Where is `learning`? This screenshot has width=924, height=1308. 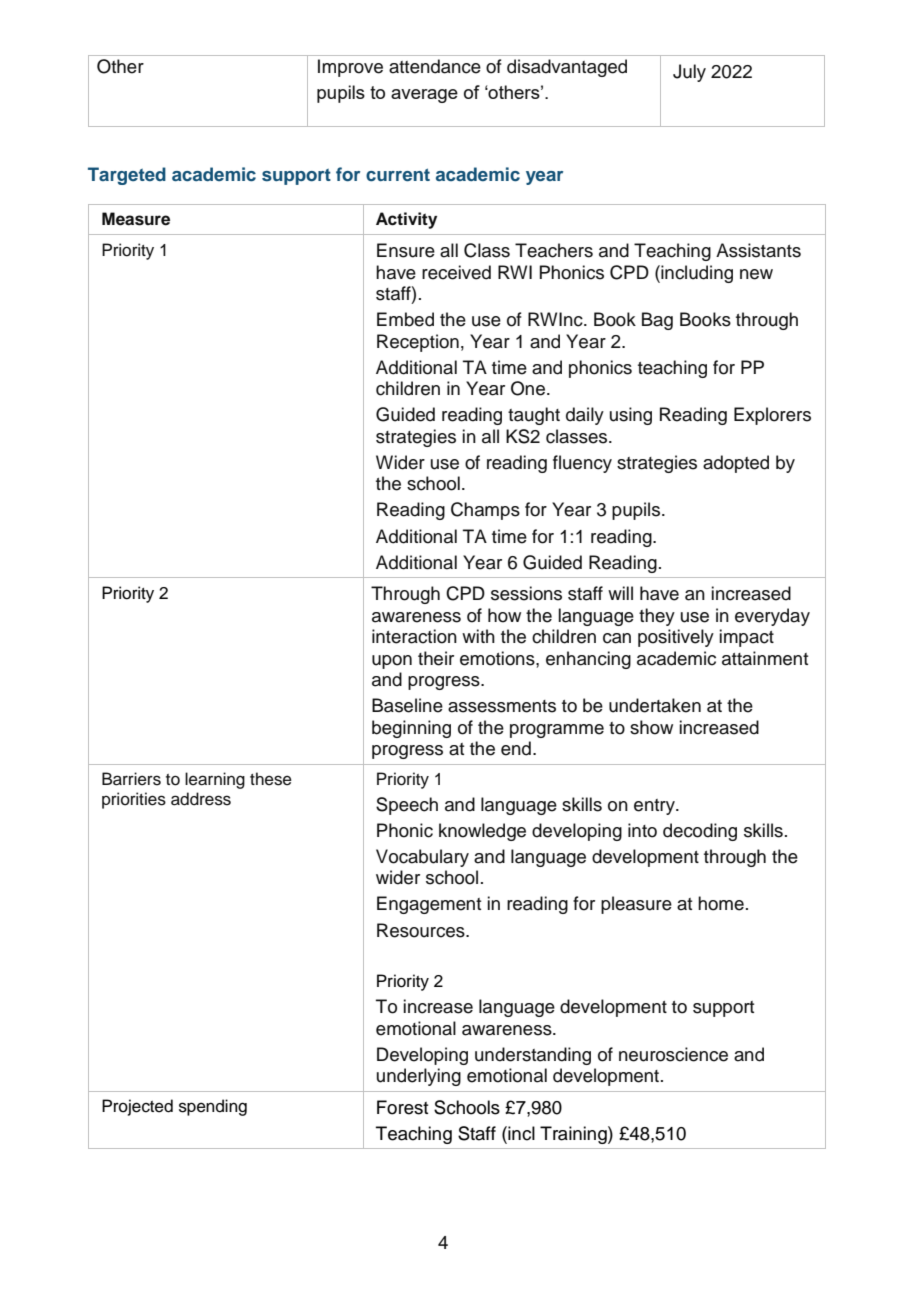 learning is located at coordinates (215, 780).
